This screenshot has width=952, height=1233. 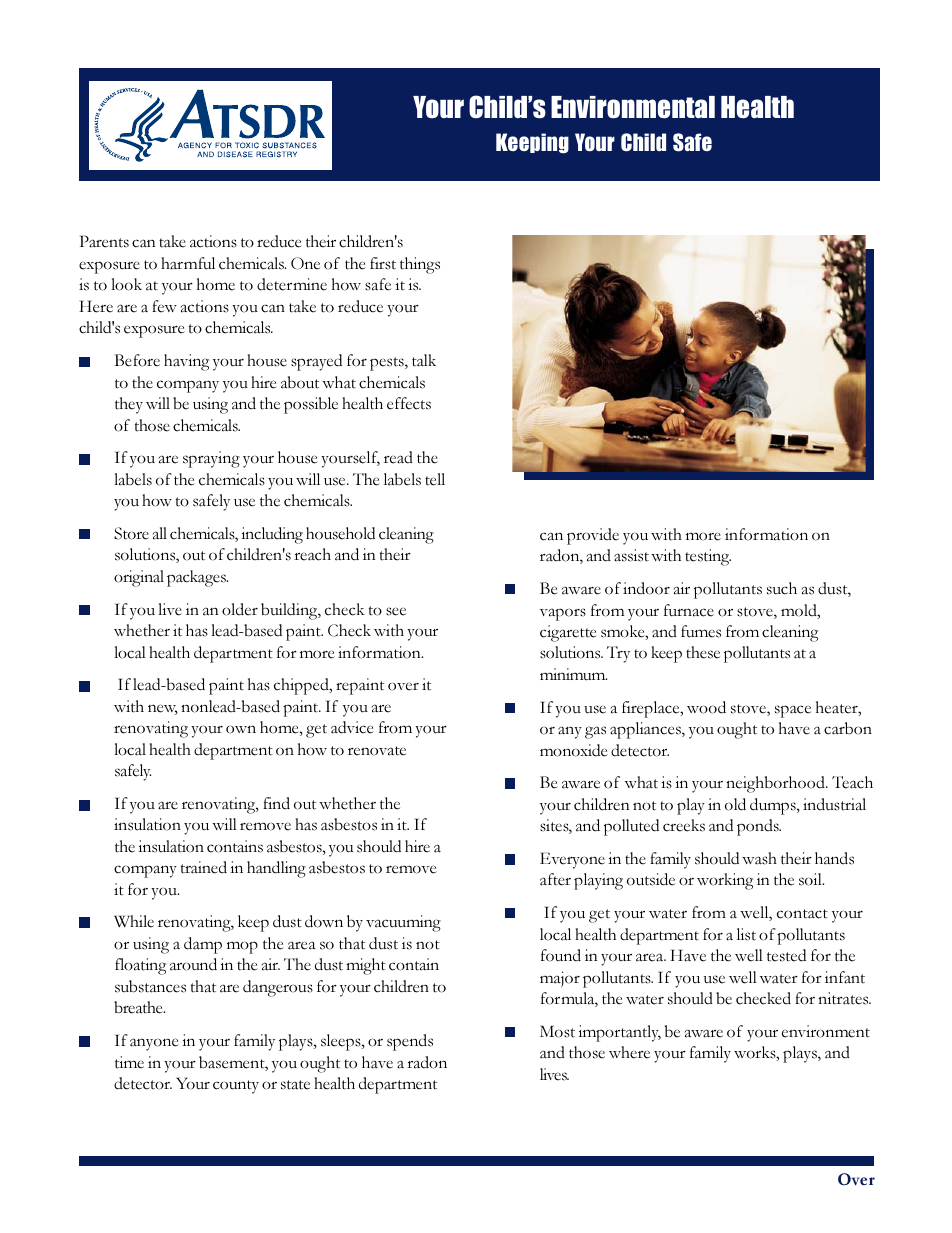 What do you see at coordinates (424, 360) in the screenshot?
I see `talk` at bounding box center [424, 360].
